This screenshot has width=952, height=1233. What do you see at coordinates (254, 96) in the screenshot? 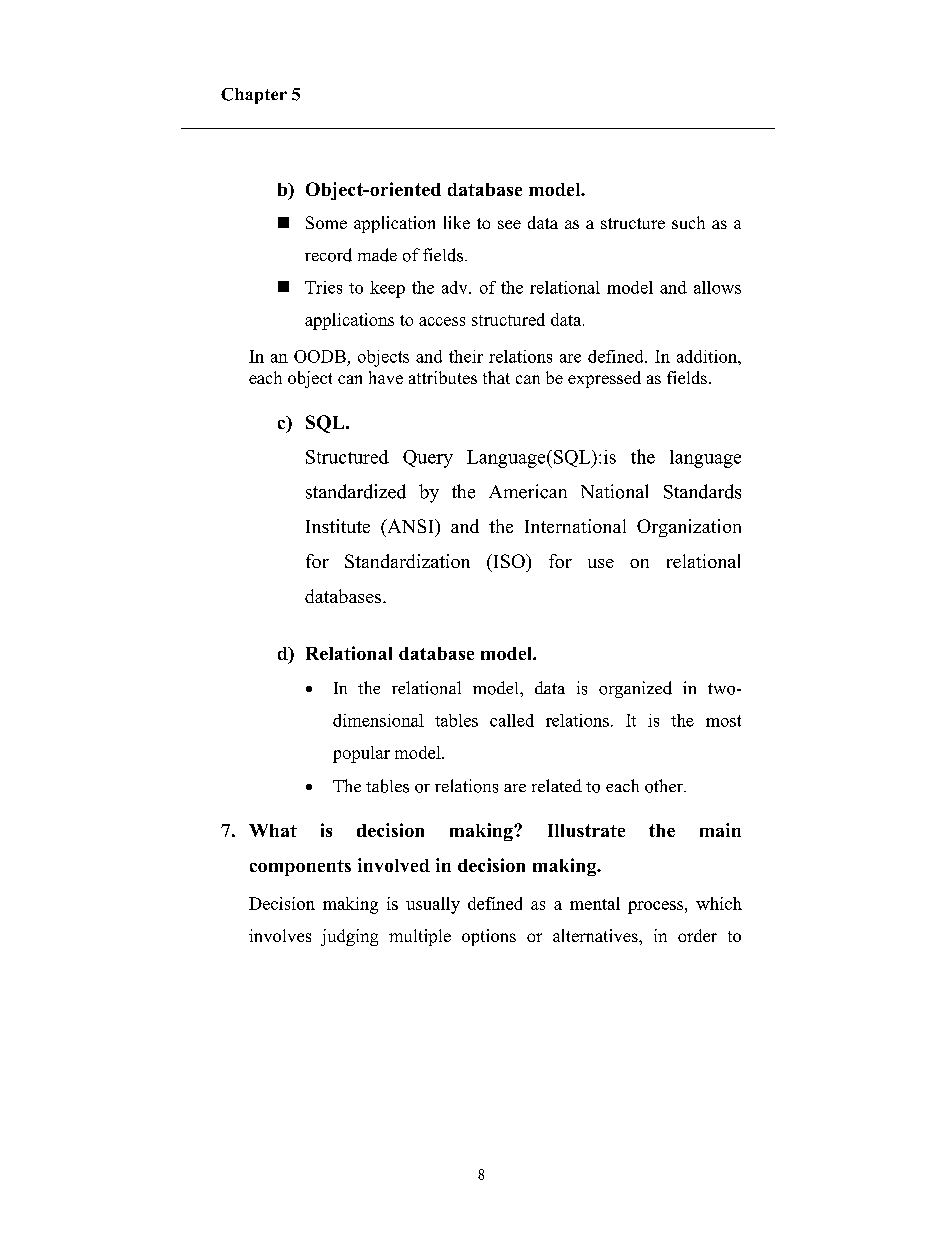
I see `Chapter` at bounding box center [254, 96].
